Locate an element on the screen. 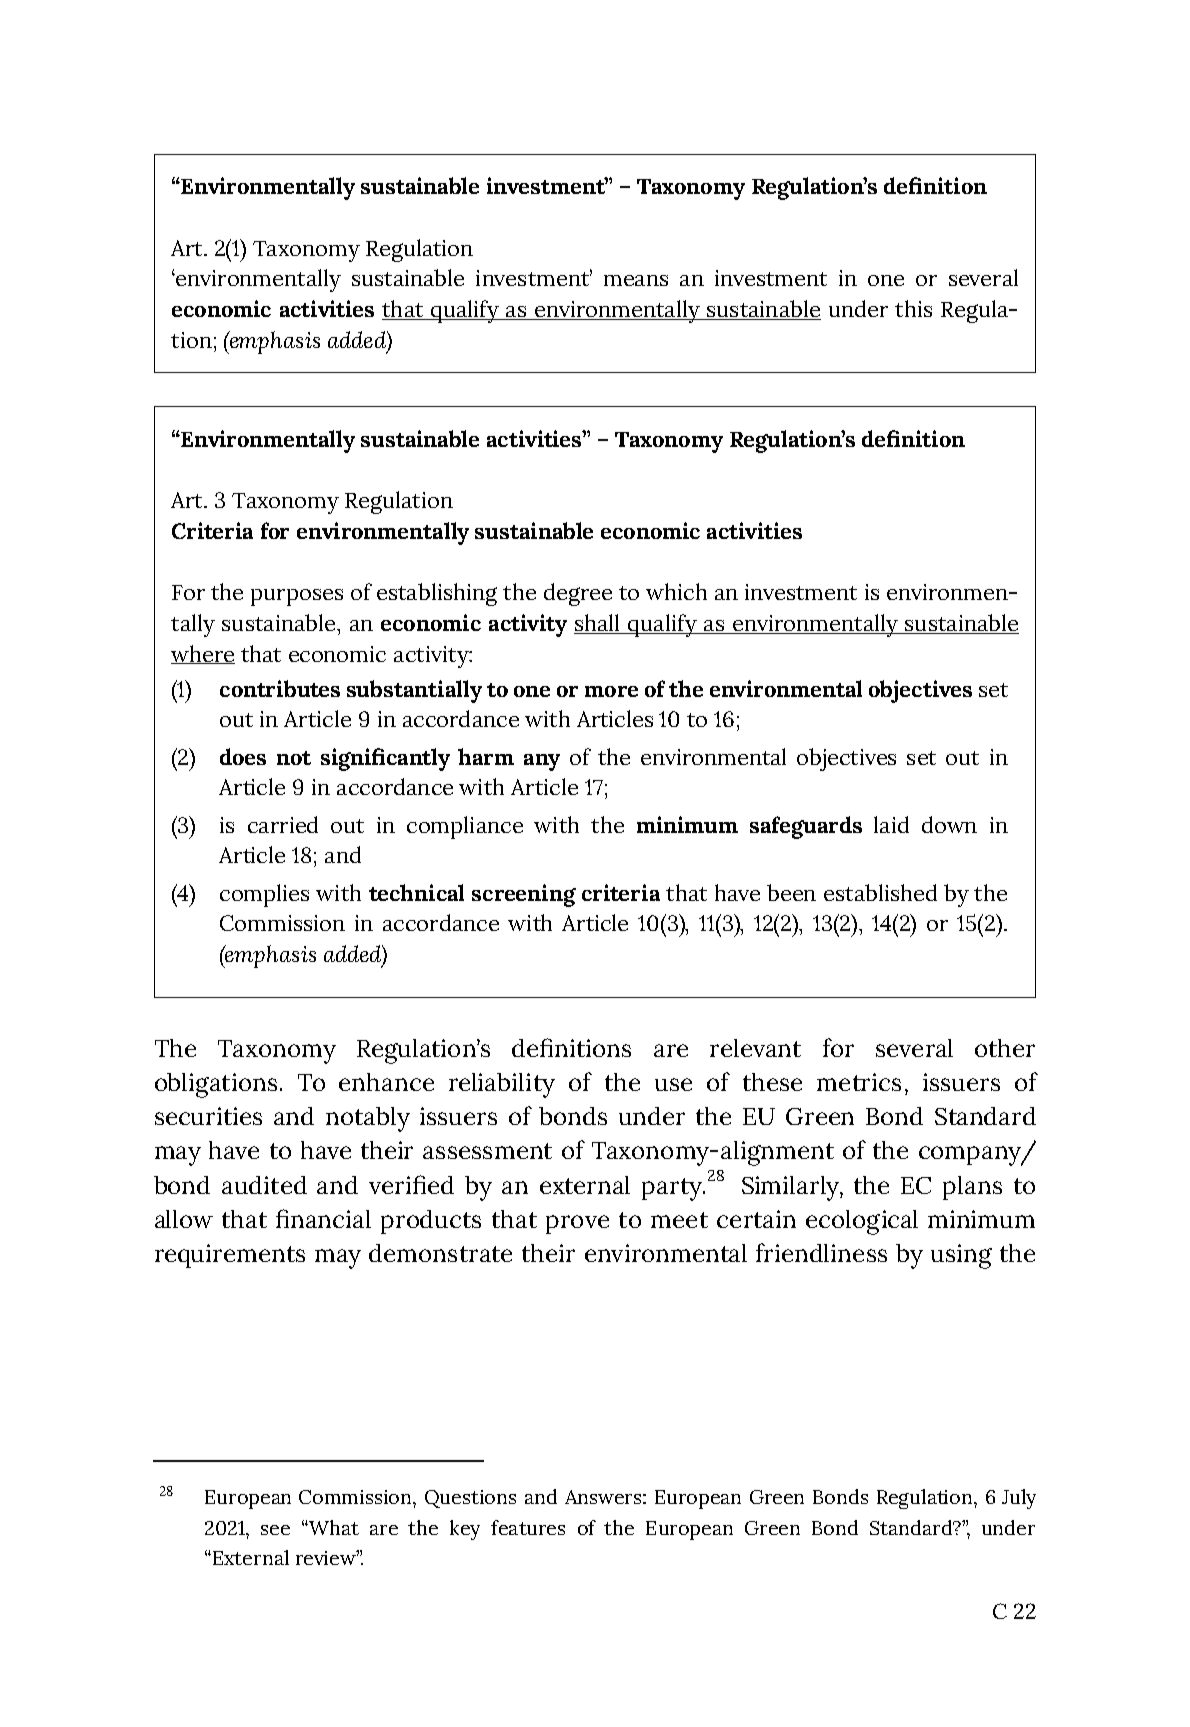 The width and height of the screenshot is (1190, 1727). this is located at coordinates (913, 308).
